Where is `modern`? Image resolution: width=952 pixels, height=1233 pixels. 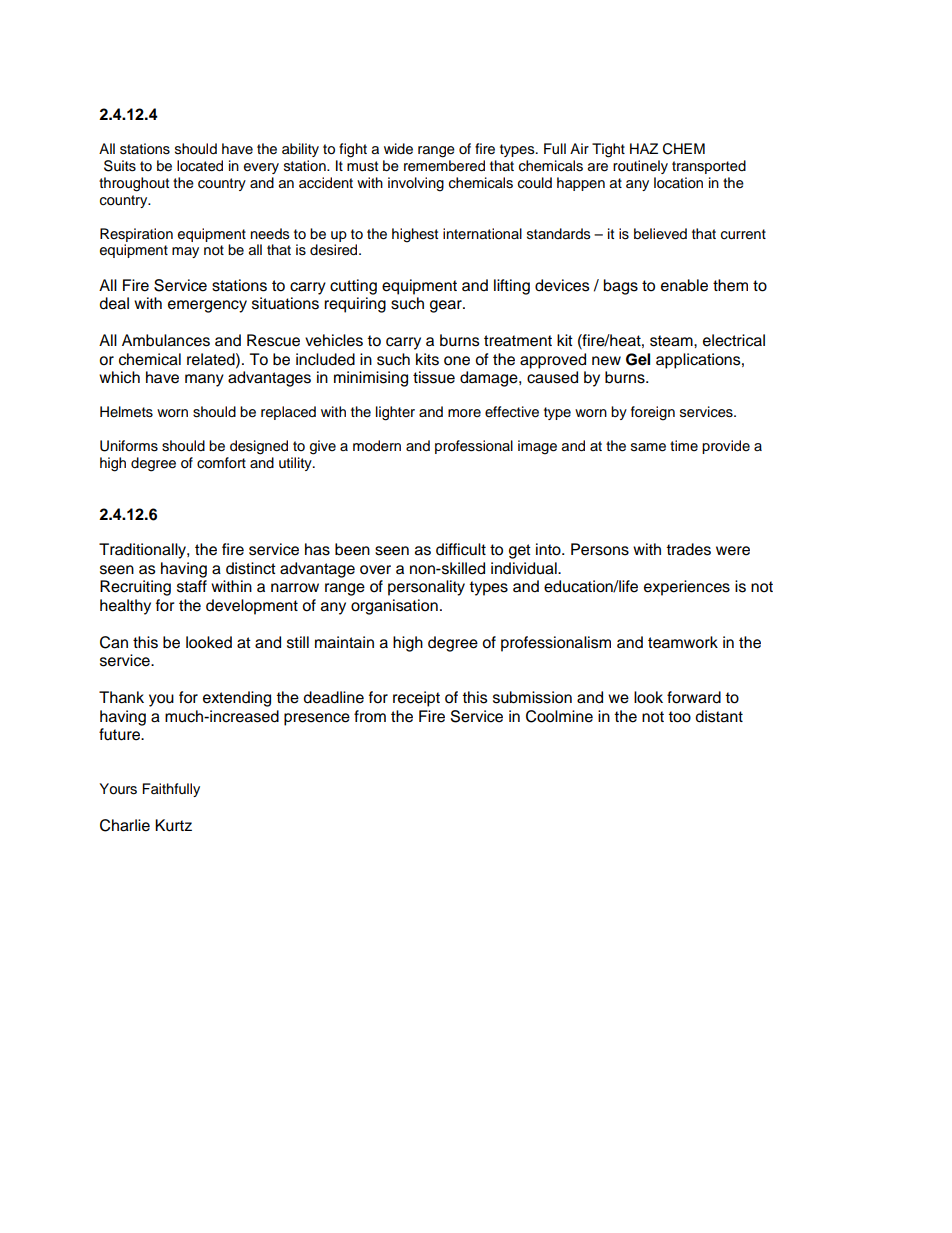
modern is located at coordinates (377, 446).
